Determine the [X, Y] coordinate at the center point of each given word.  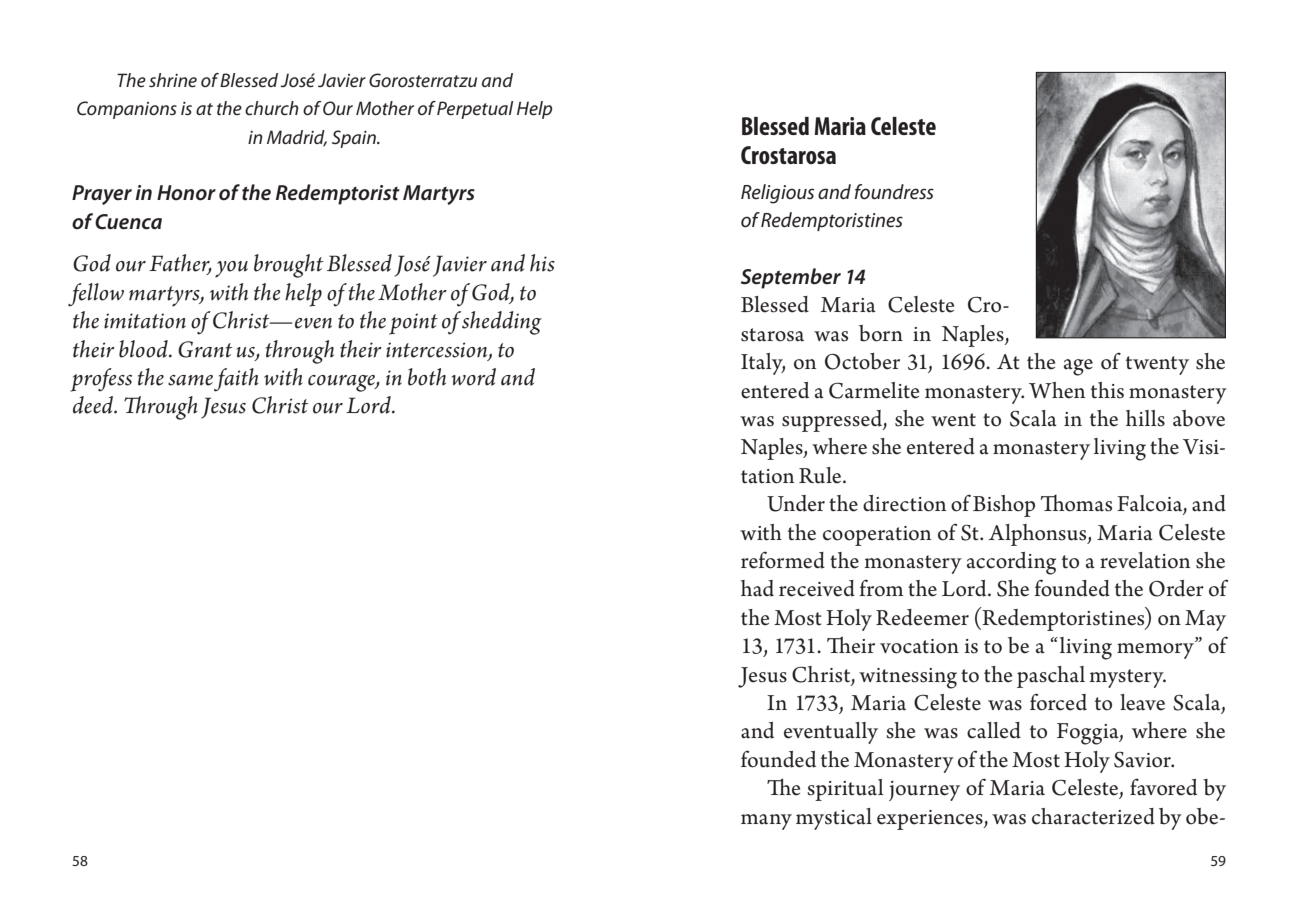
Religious [777, 194]
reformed [783, 560]
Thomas [1076, 503]
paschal [1051, 677]
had [757, 588]
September [791, 278]
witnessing [908, 678]
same [190, 380]
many [766, 822]
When [1057, 390]
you [231, 269]
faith [236, 380]
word [473, 377]
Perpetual [475, 110]
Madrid [297, 138]
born [881, 333]
